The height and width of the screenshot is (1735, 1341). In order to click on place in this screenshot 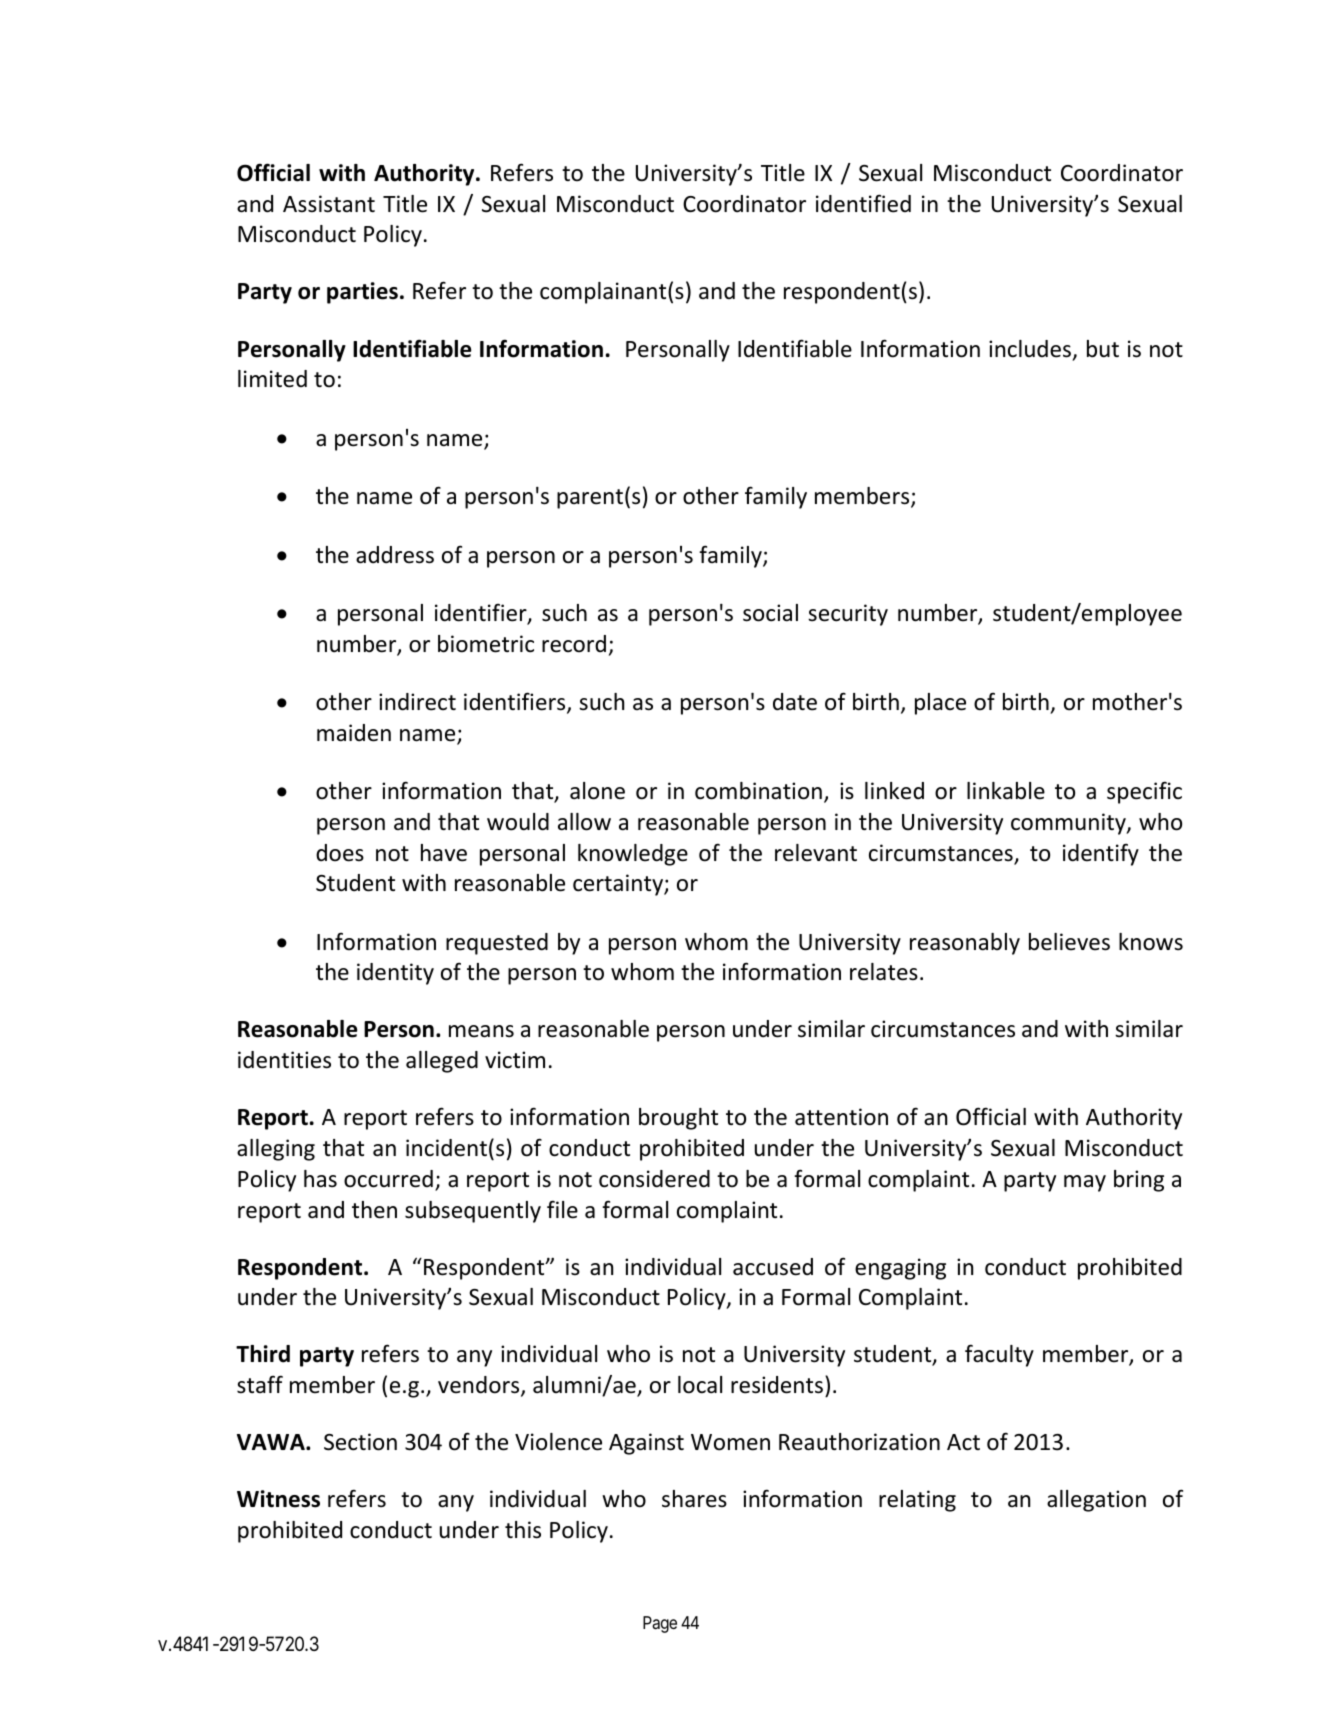, I will do `click(940, 704)`.
